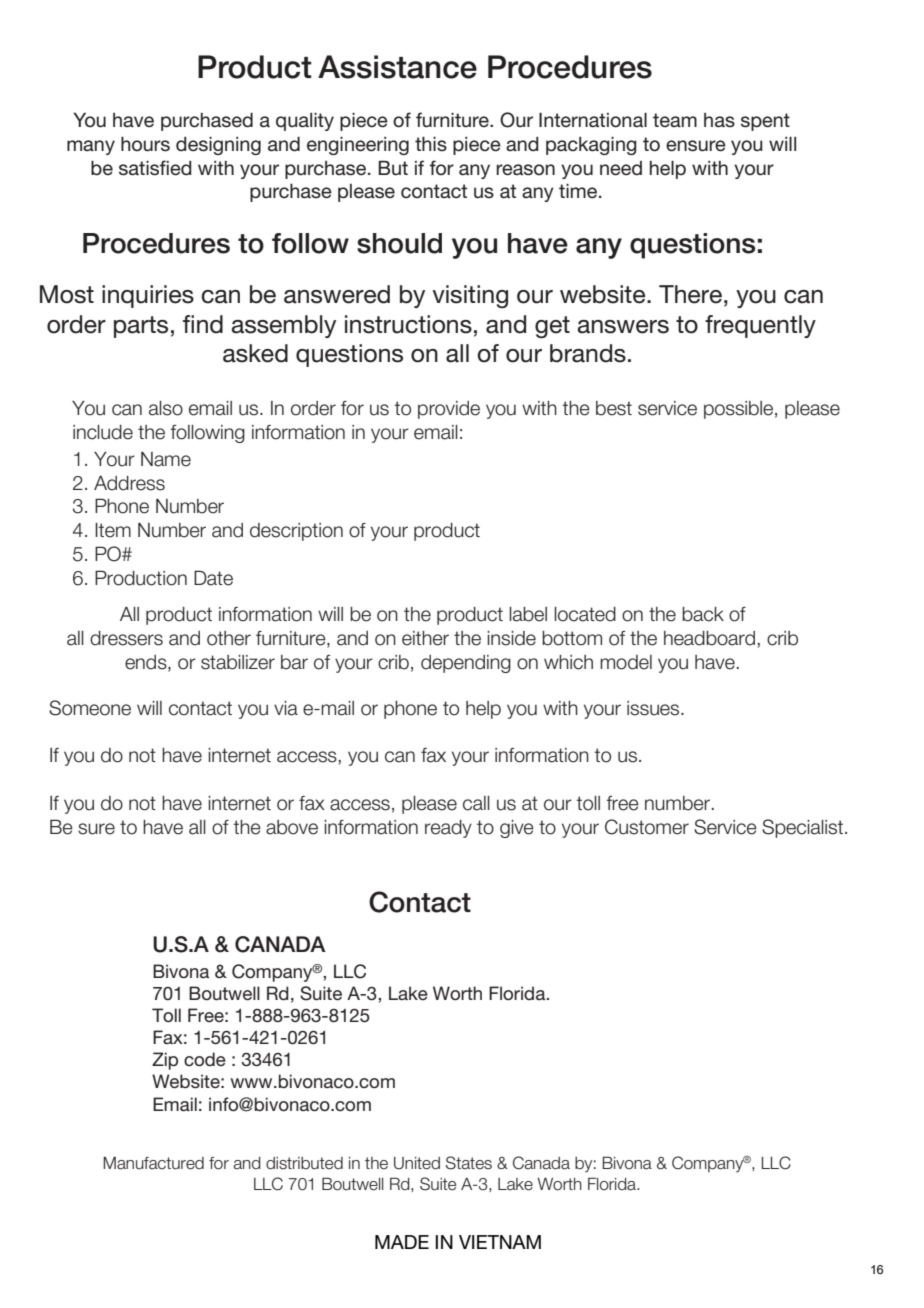 This page has width=924, height=1308. What do you see at coordinates (500, 1242) in the page?
I see `VIETNAM` at bounding box center [500, 1242].
